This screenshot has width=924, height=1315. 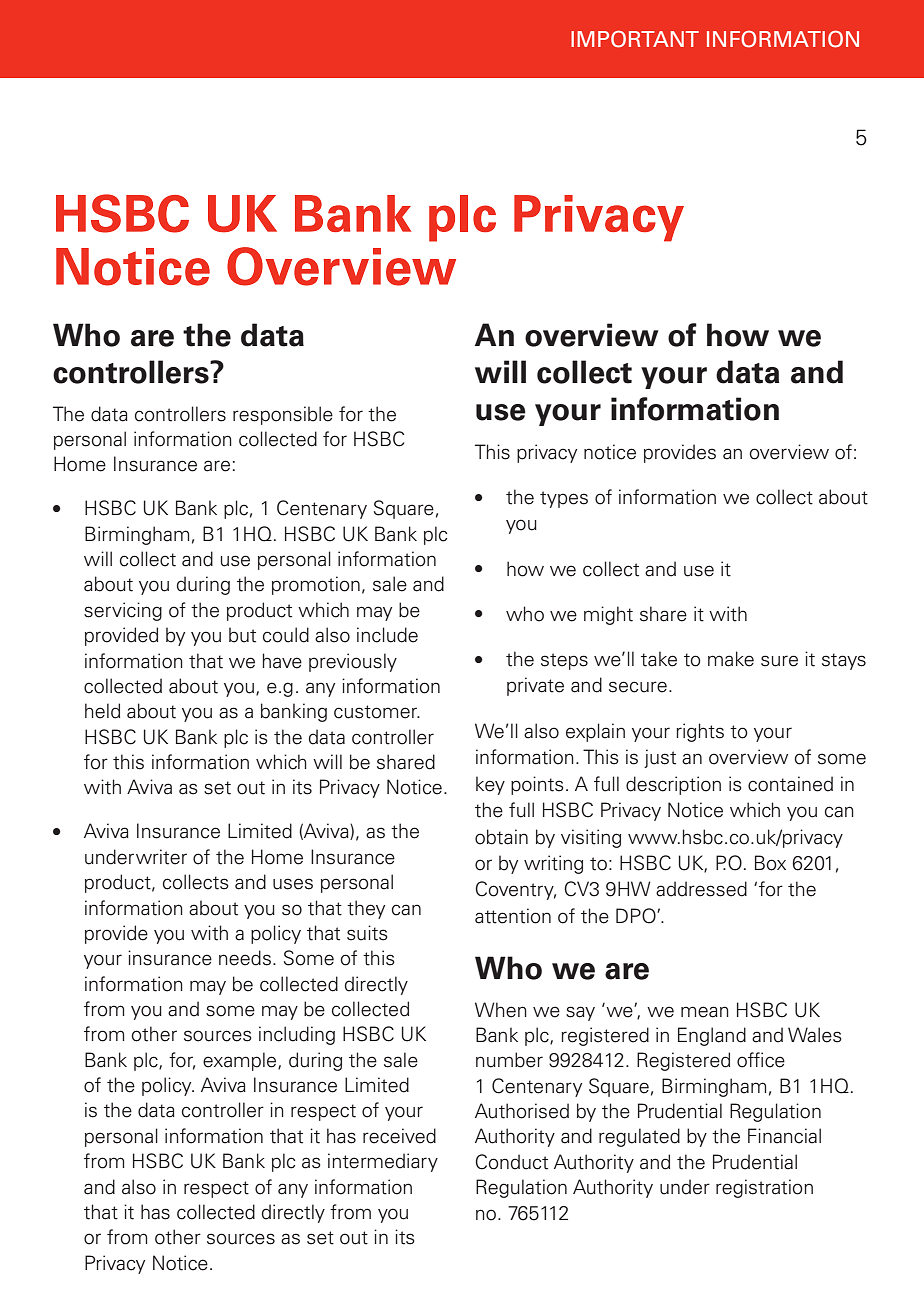 I want to click on responsible, so click(x=283, y=415).
